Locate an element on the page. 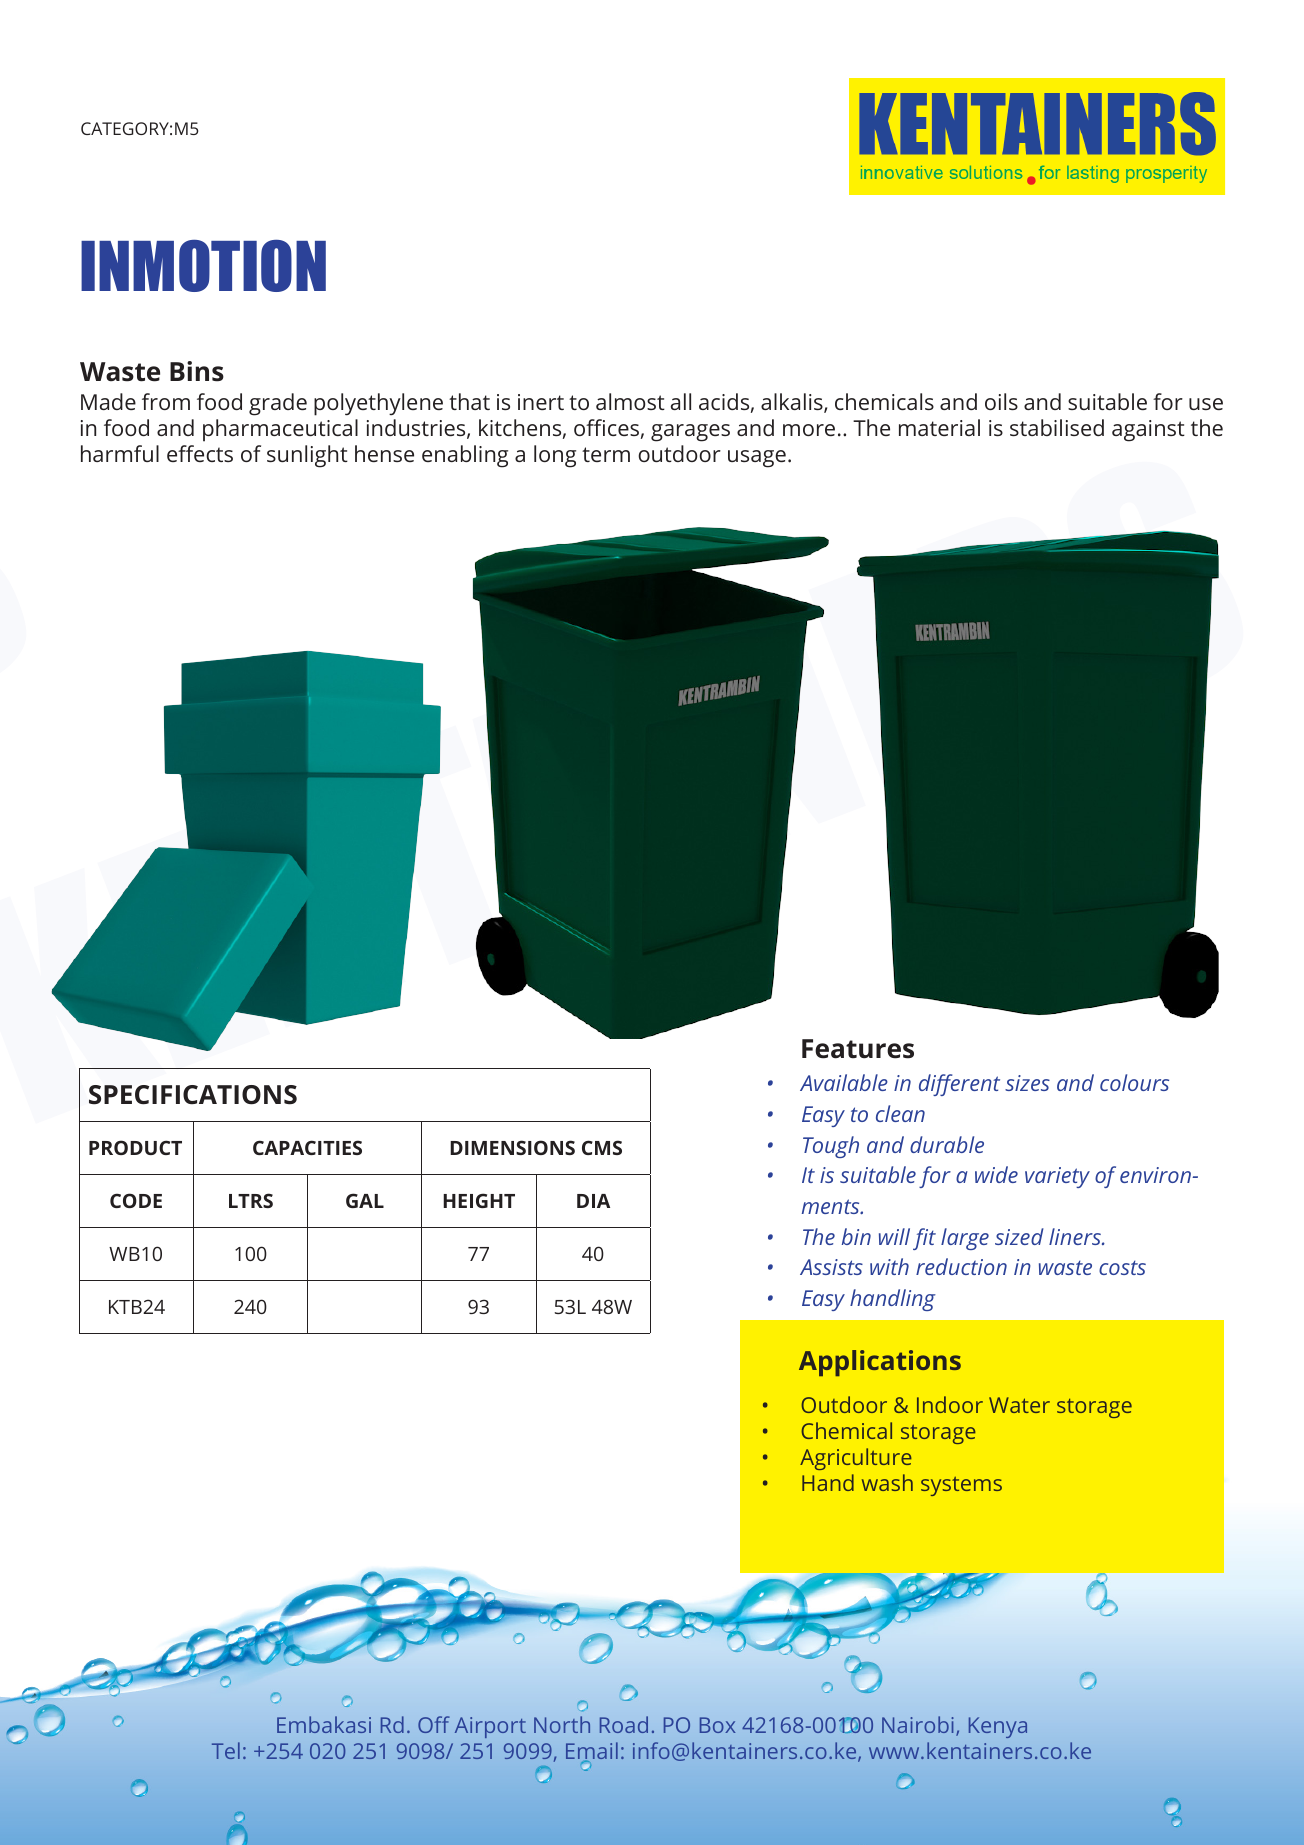 The width and height of the image is (1304, 1845). DIA is located at coordinates (593, 1201).
